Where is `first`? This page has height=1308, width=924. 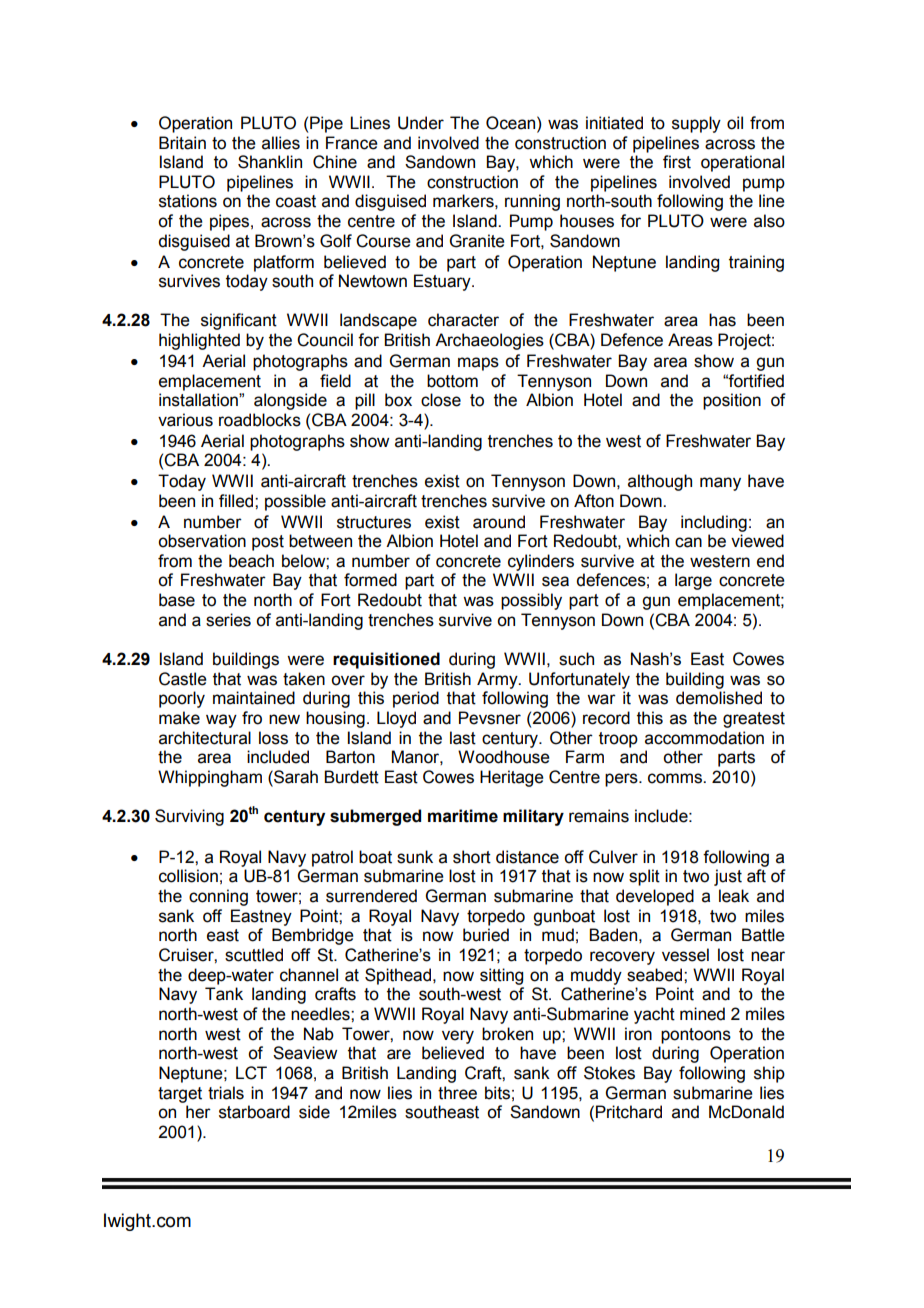 first is located at coordinates (677, 162).
